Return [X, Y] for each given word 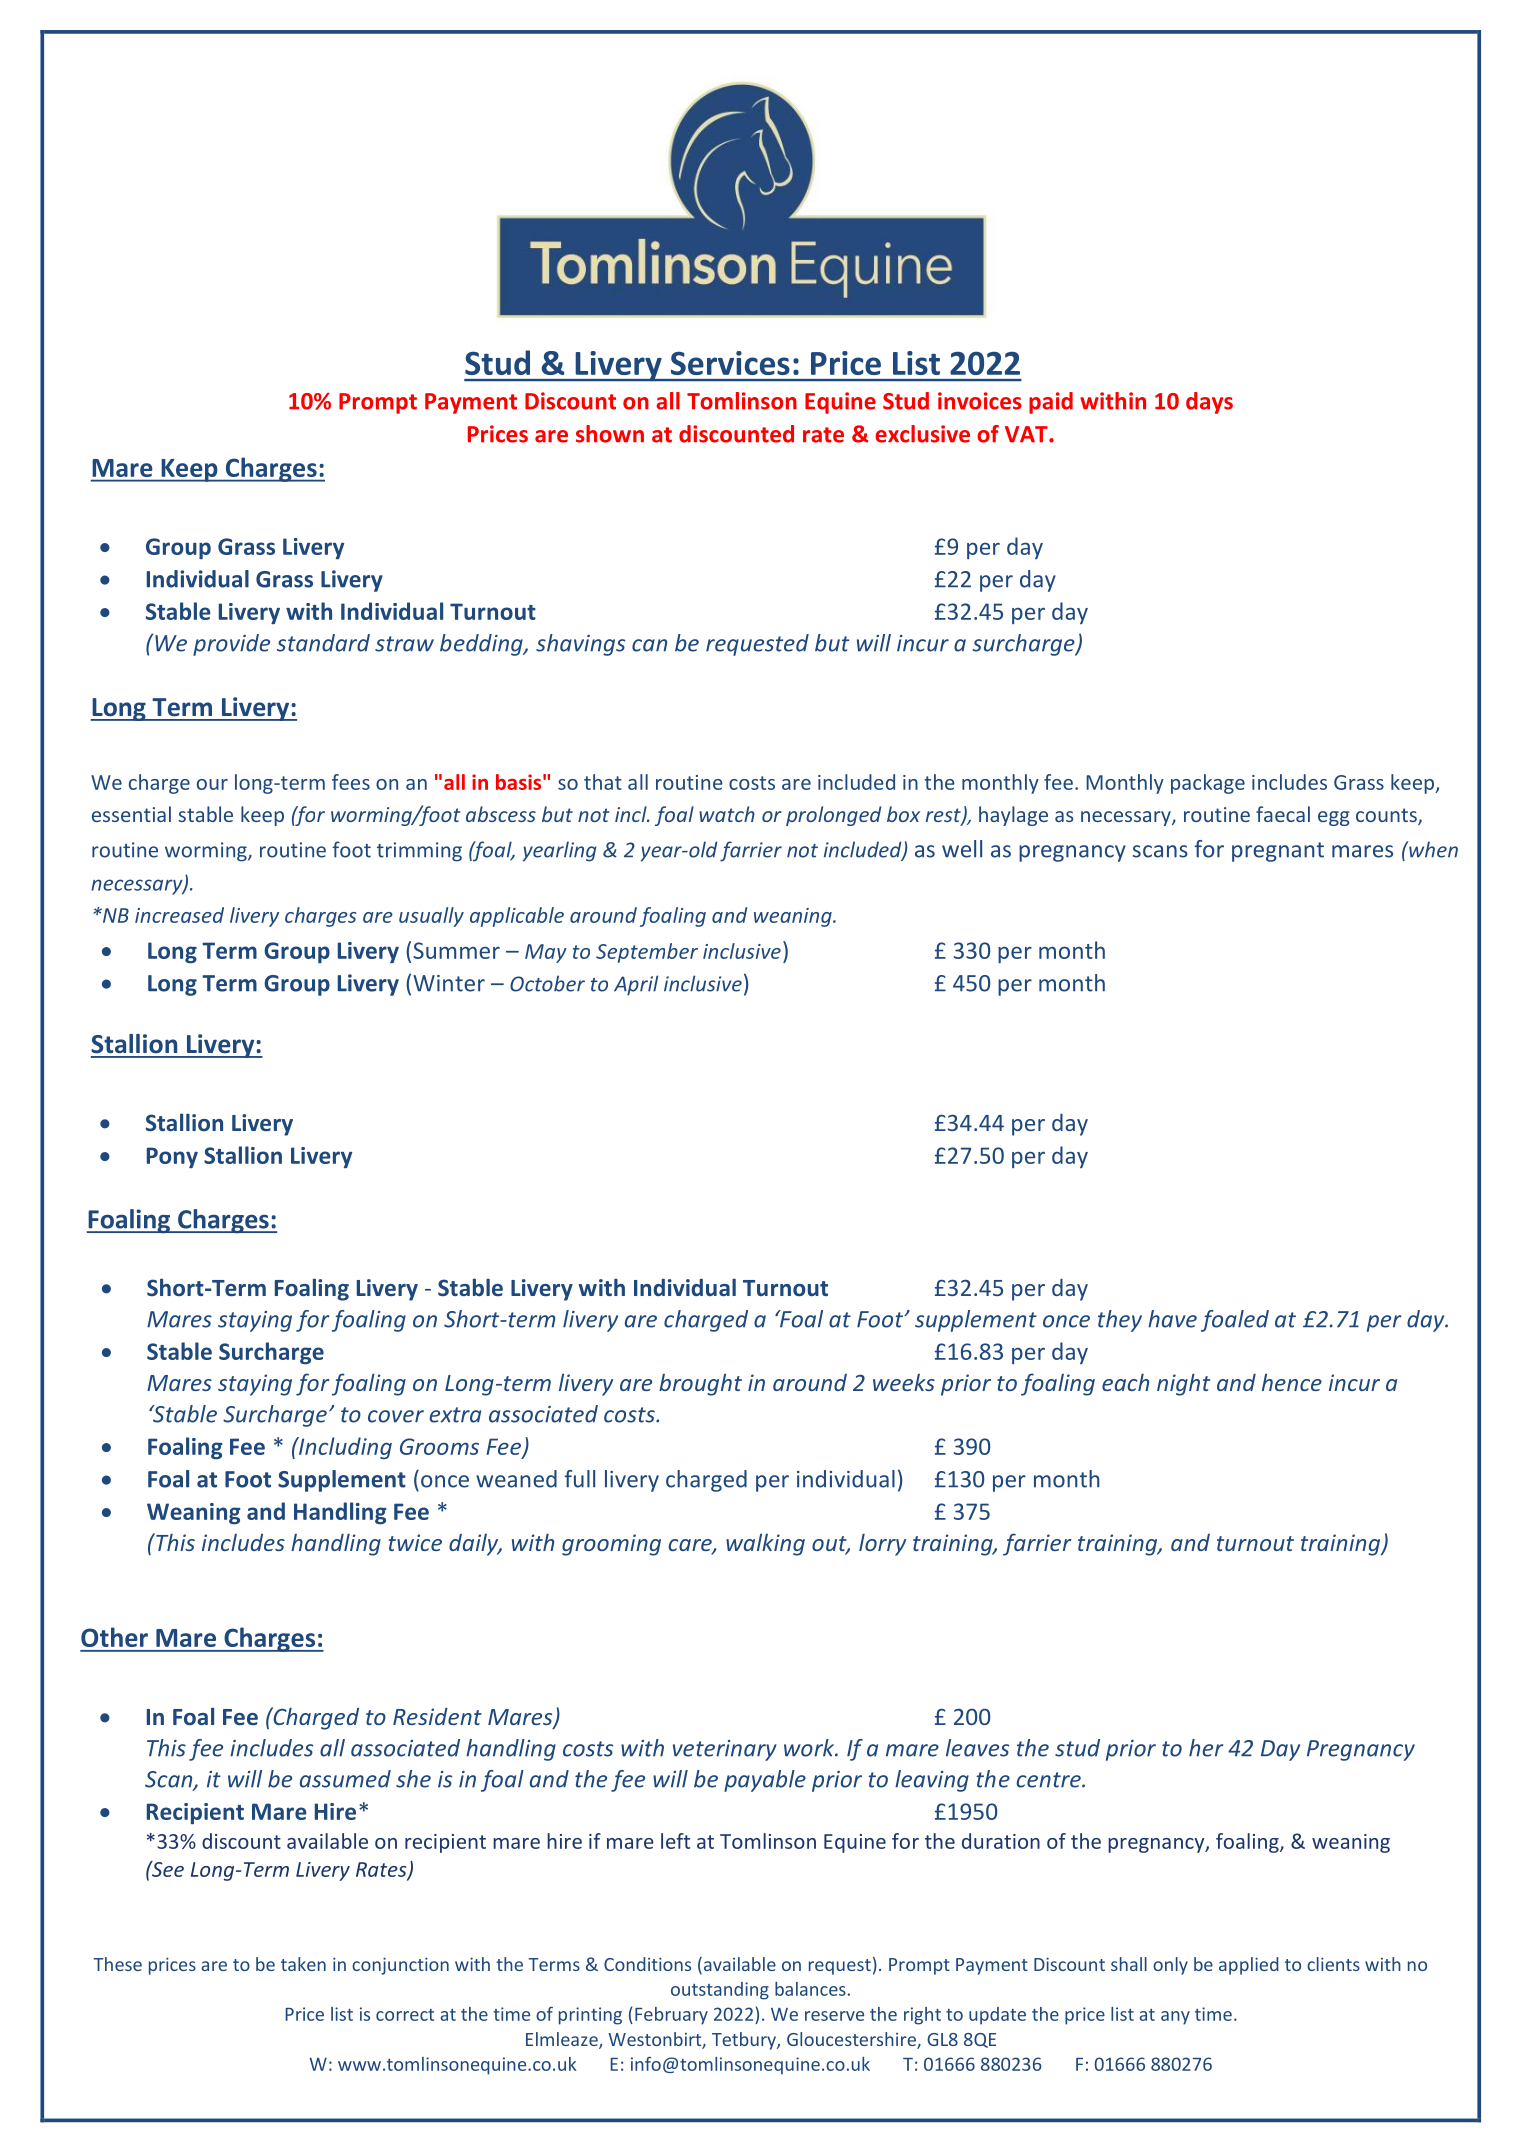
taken [303, 1964]
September [647, 953]
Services [730, 363]
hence [1292, 1382]
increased [179, 915]
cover [396, 1416]
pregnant [1278, 852]
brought [700, 1384]
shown [610, 434]
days [1209, 403]
